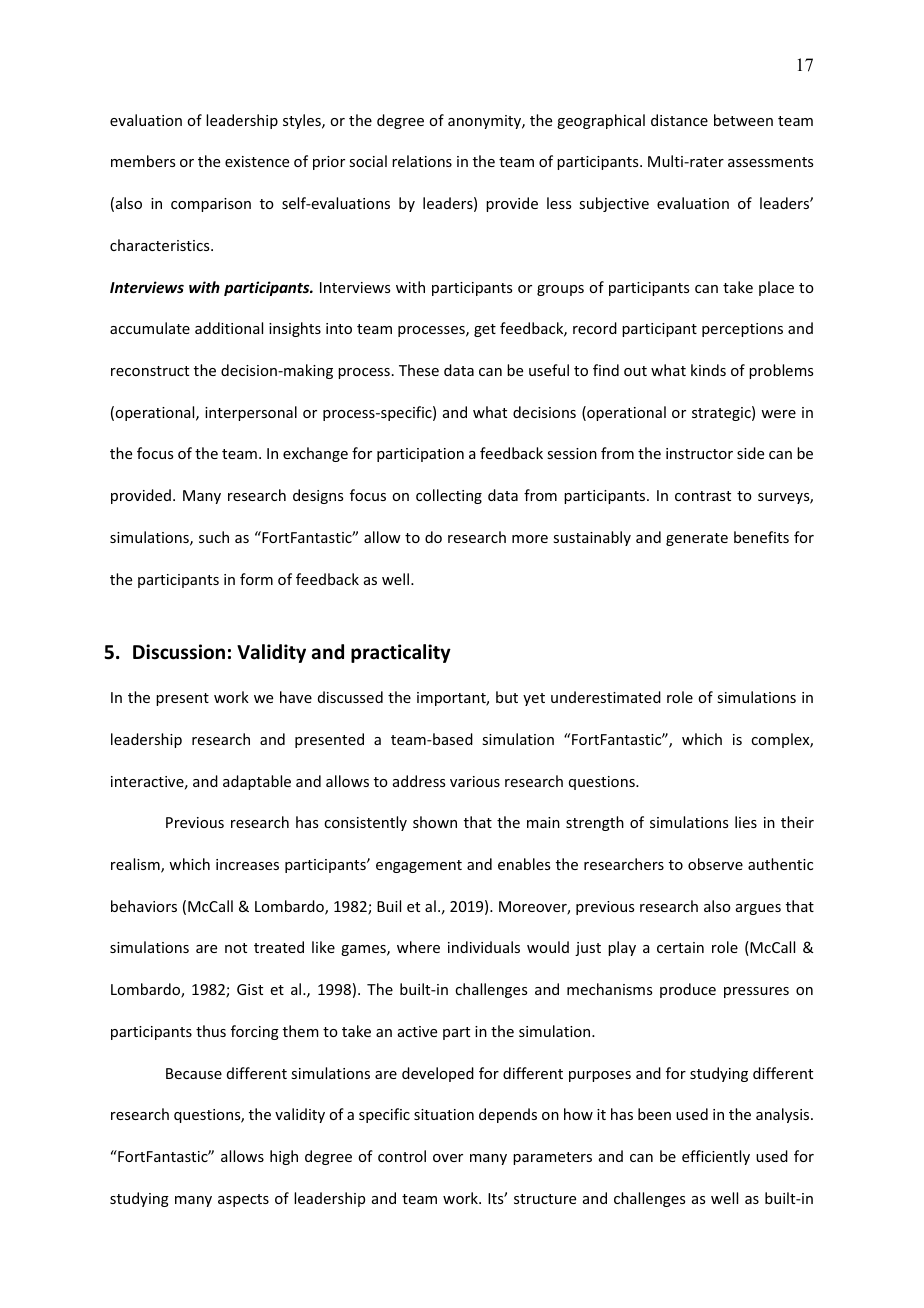  I want to click on control, so click(402, 1156).
